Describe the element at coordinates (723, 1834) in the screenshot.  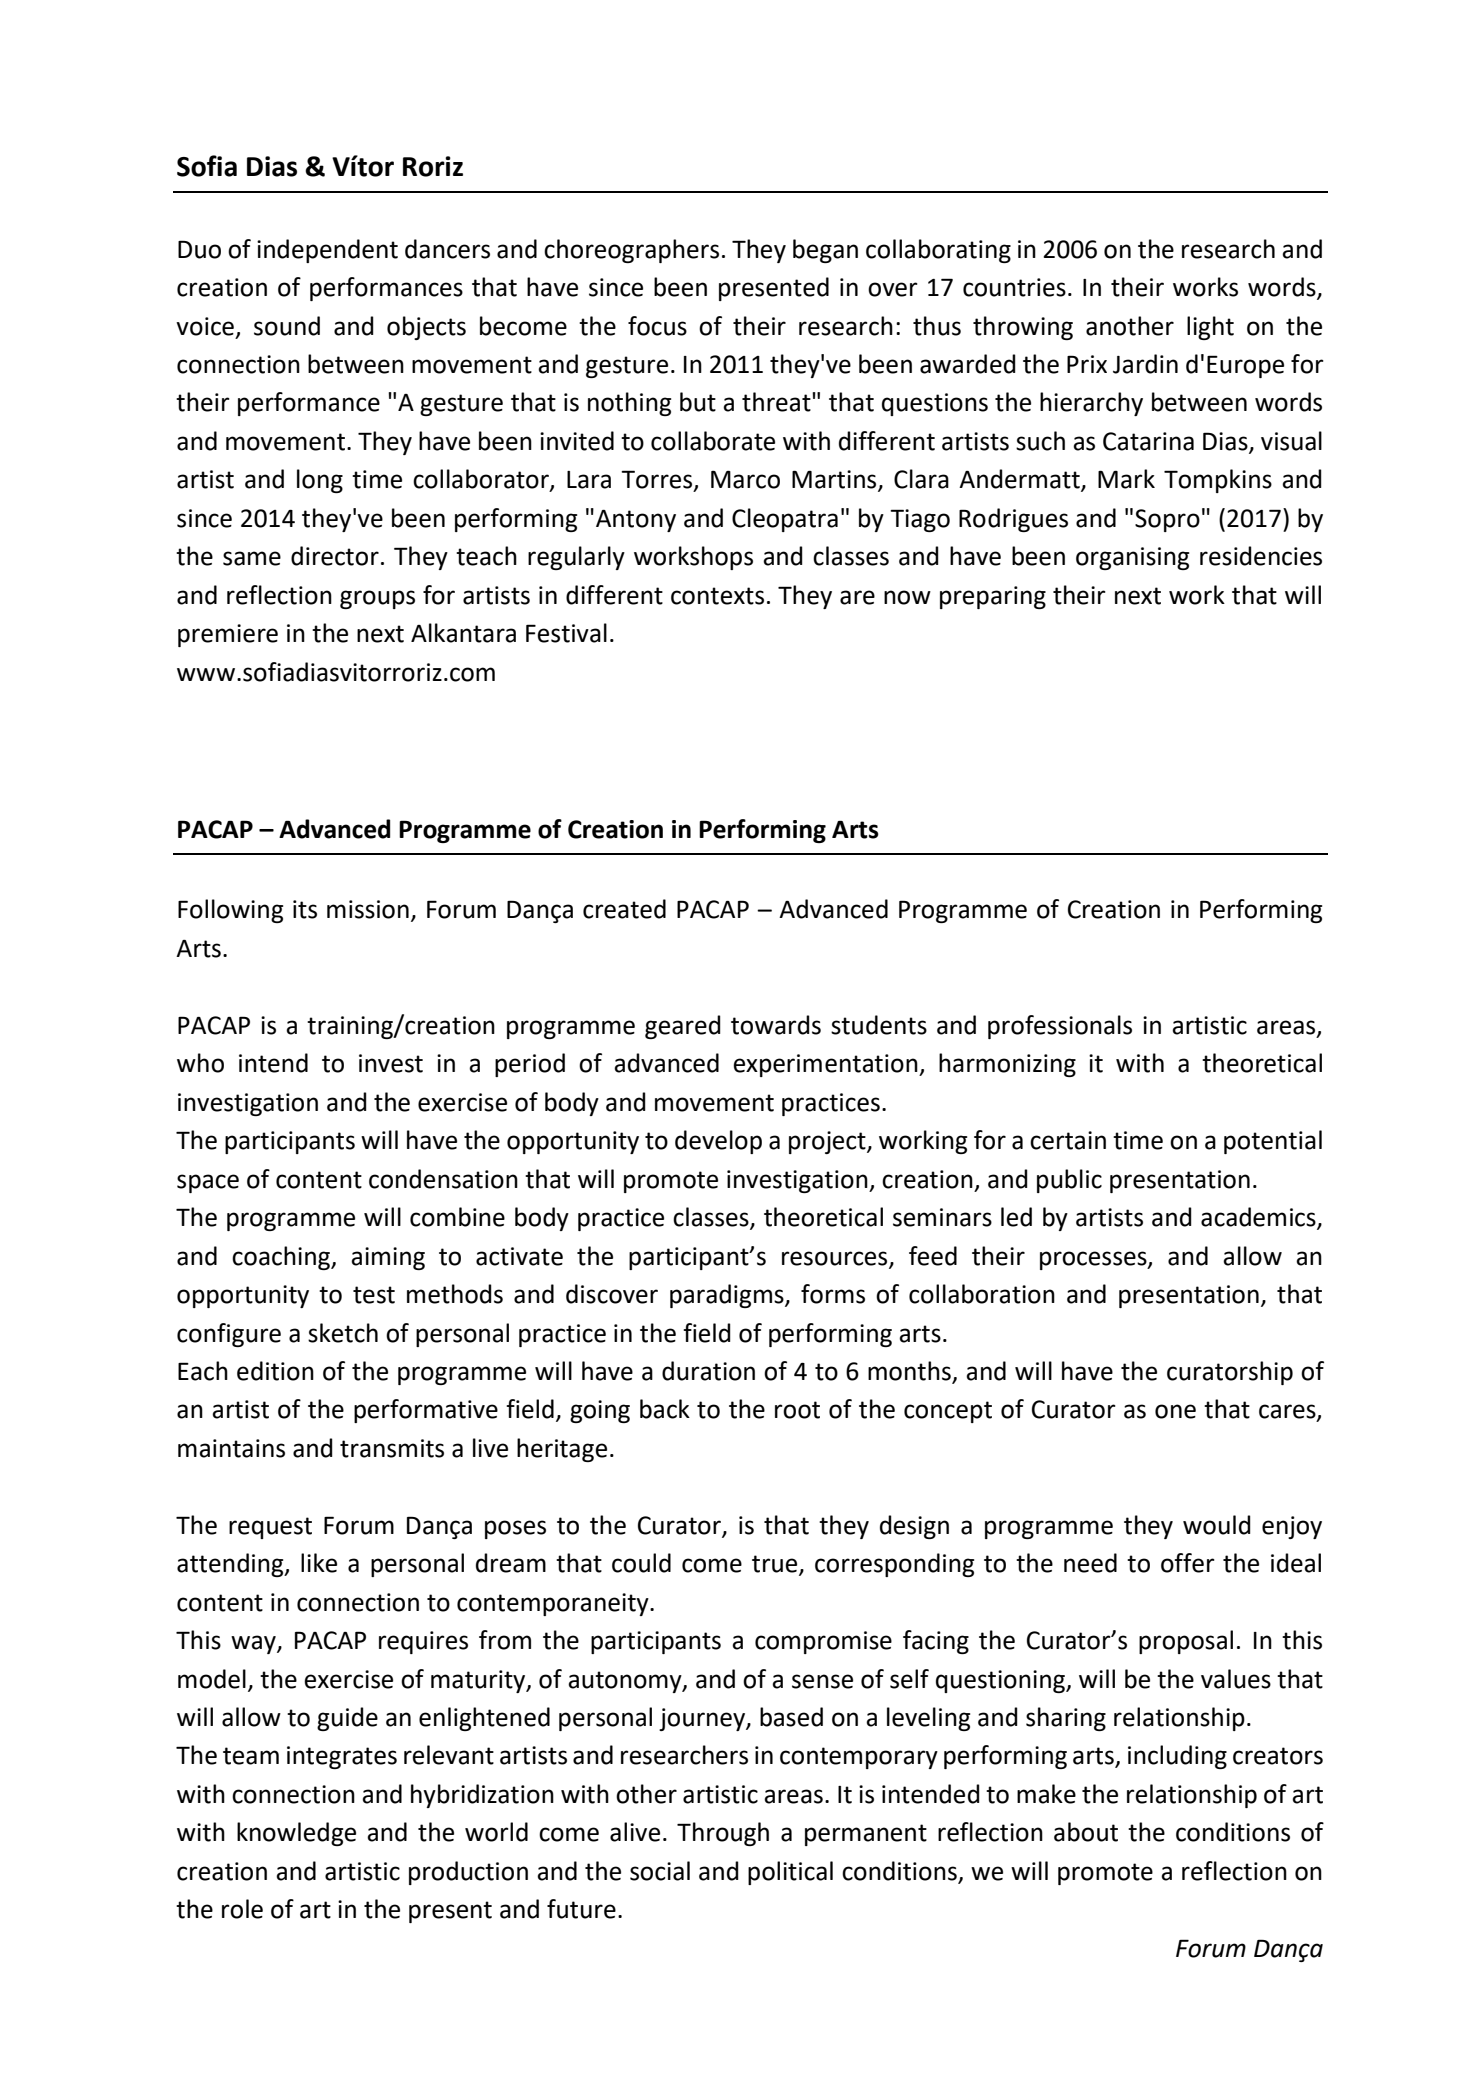
I see `Through` at that location.
